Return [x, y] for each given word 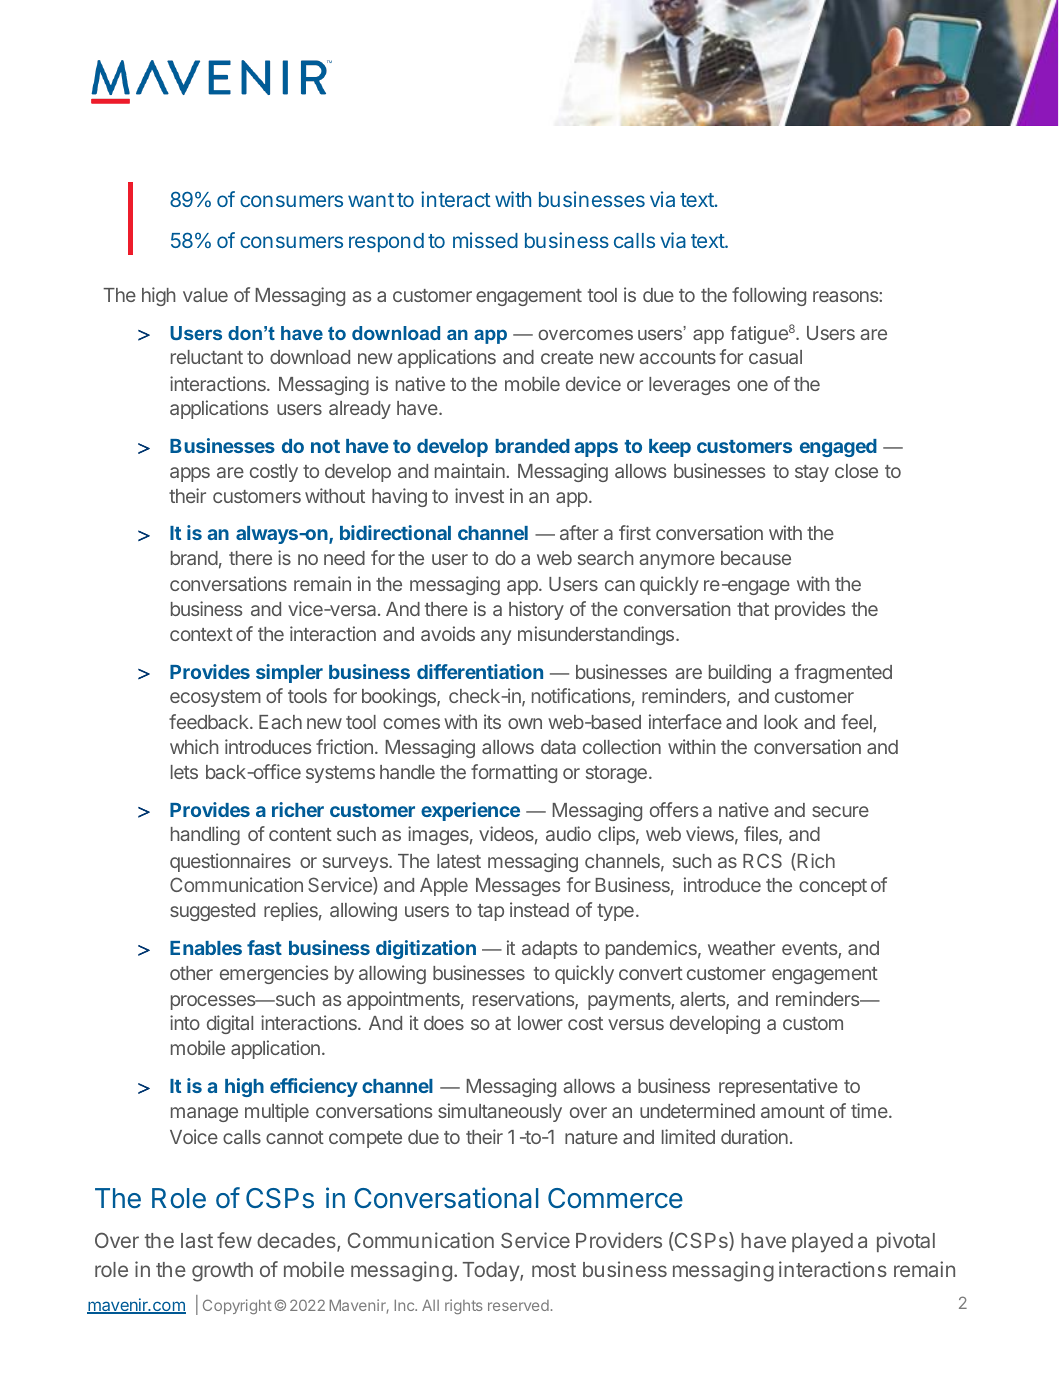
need [344, 558]
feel [857, 723]
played [822, 1243]
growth [222, 1272]
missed [485, 240]
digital [230, 1024]
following [769, 296]
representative [778, 1087]
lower [540, 1023]
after [579, 532]
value [205, 295]
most [554, 1270]
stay [812, 473]
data [558, 747]
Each [280, 722]
